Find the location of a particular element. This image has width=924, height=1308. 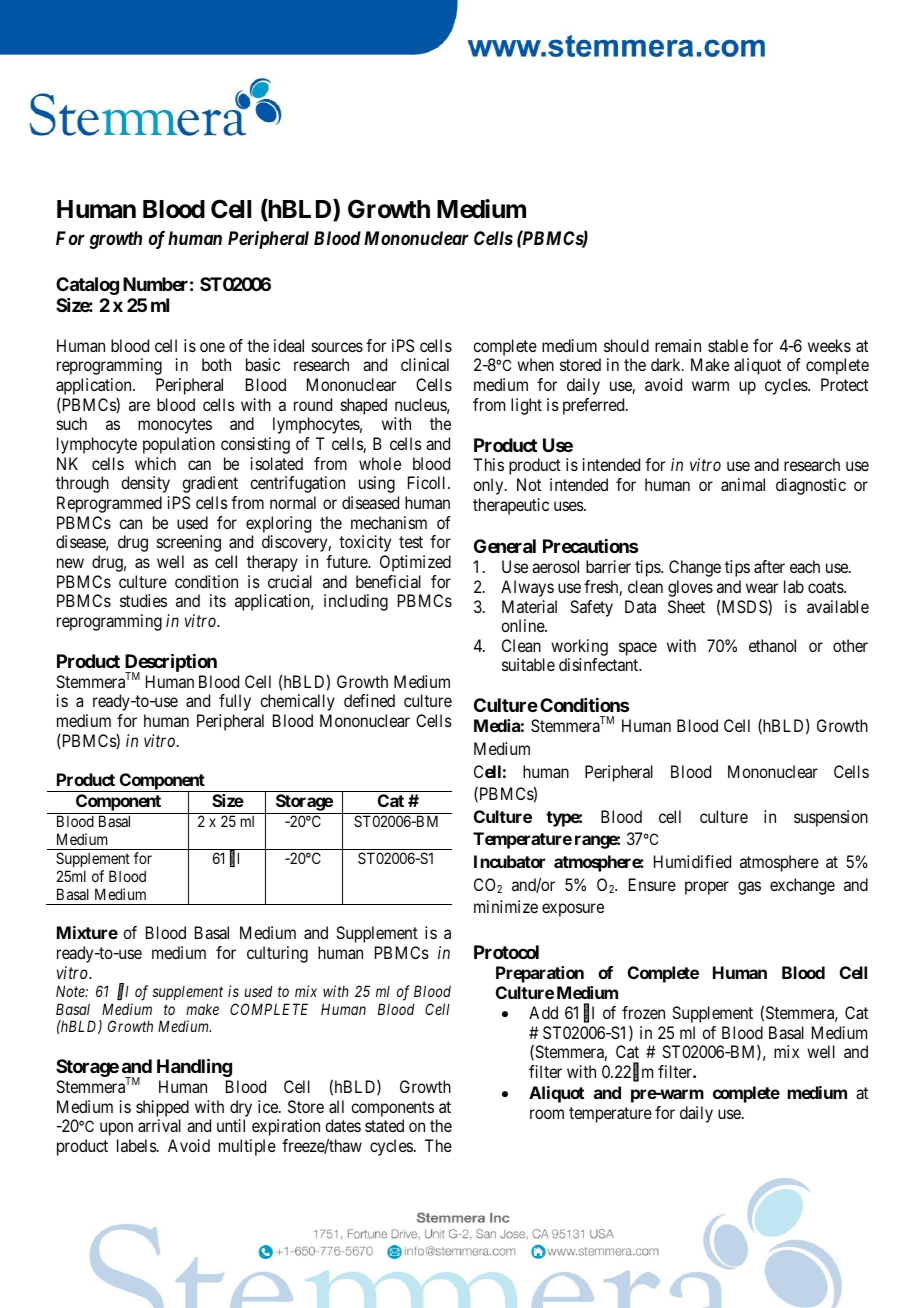

defined is located at coordinates (369, 700).
